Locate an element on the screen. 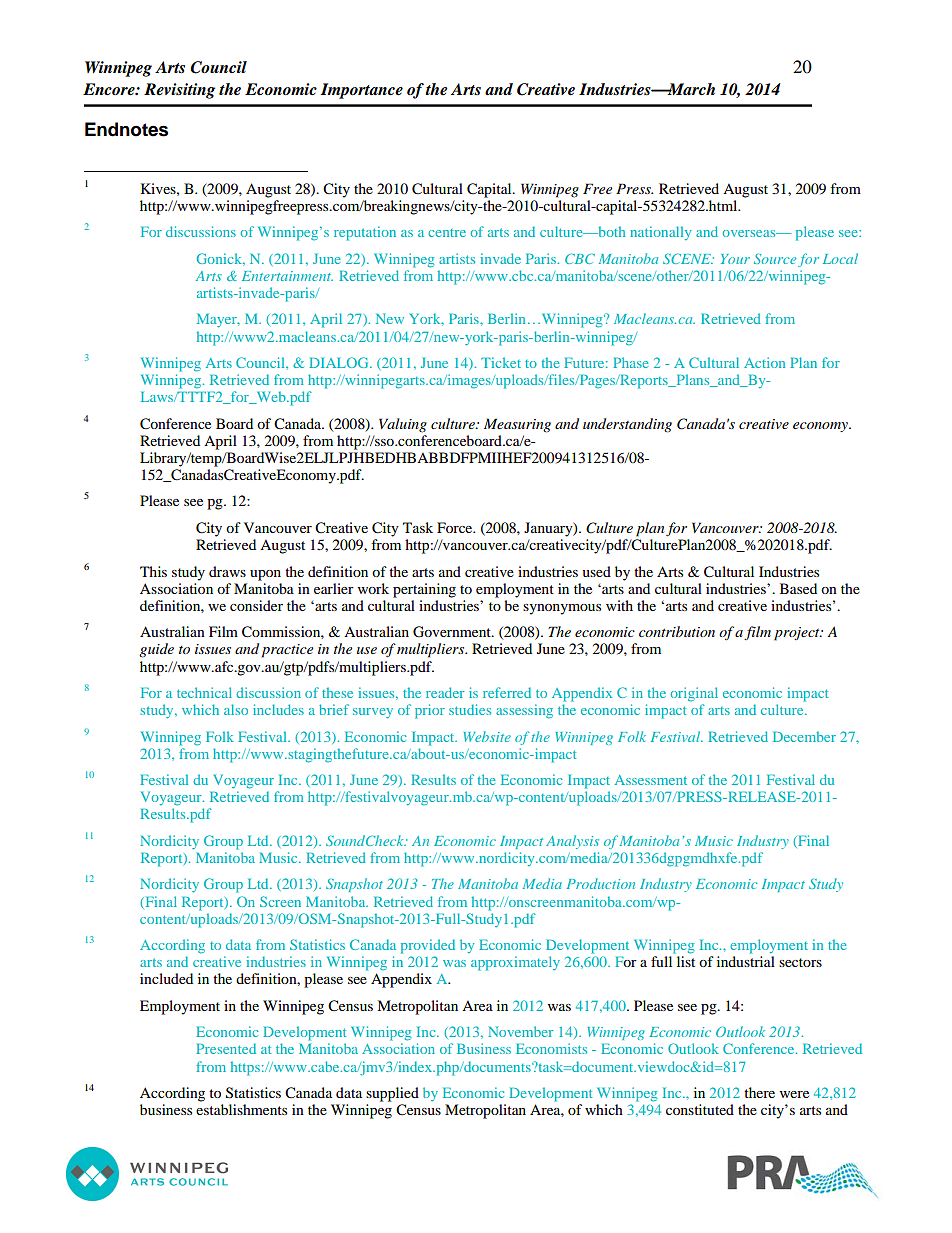 This screenshot has height=1233, width=952. overseas is located at coordinates (750, 233).
